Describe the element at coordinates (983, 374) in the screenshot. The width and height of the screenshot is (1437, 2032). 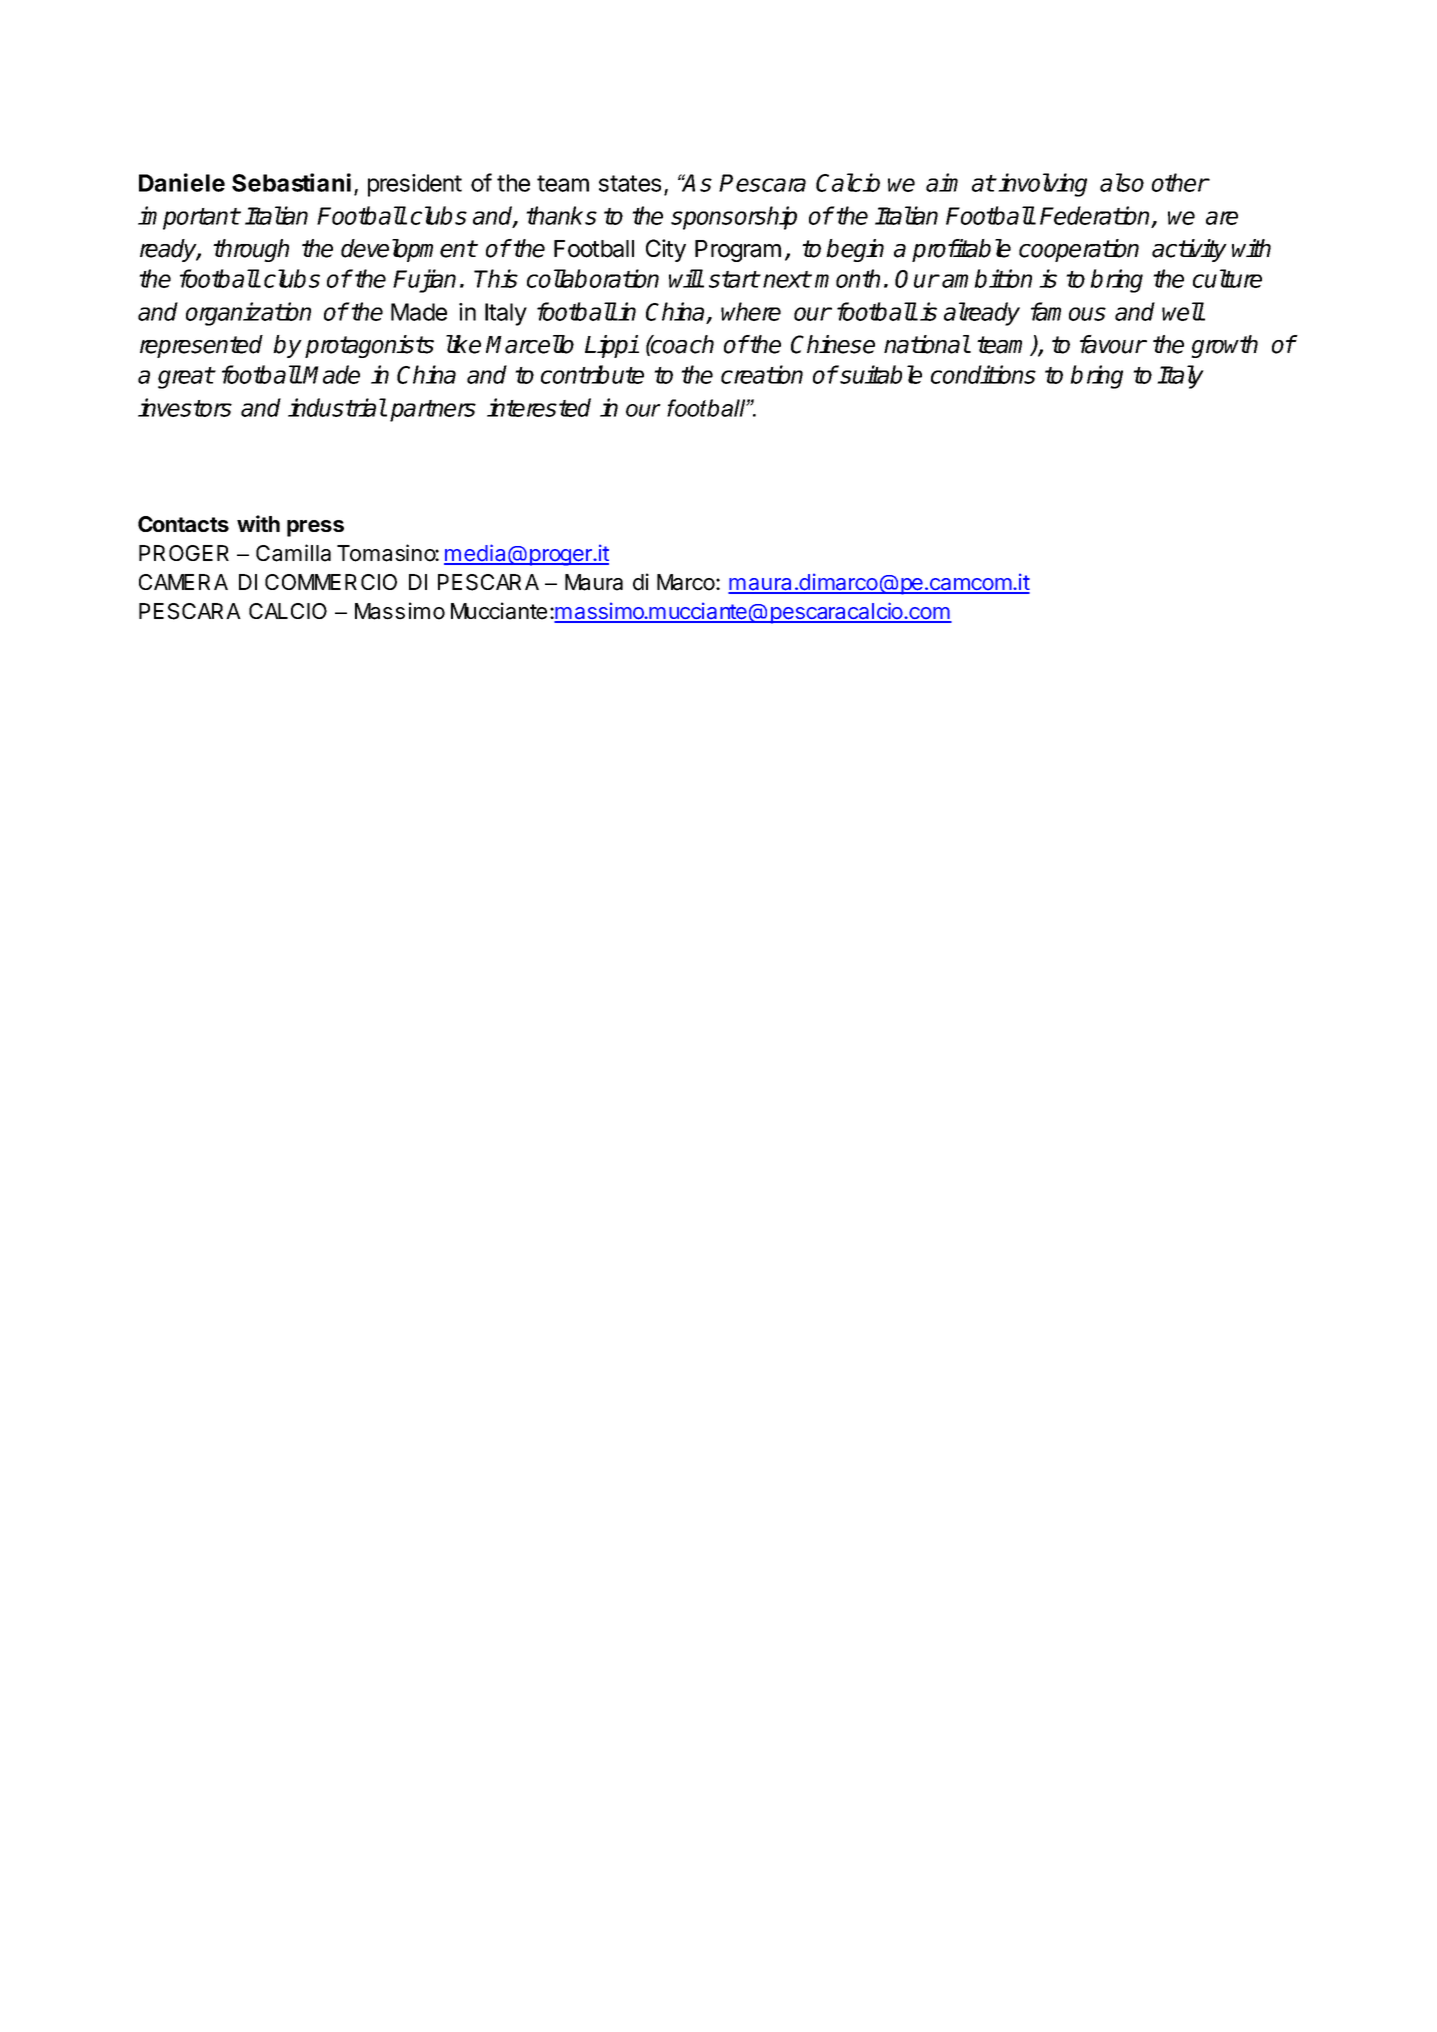
I see `conditions` at that location.
